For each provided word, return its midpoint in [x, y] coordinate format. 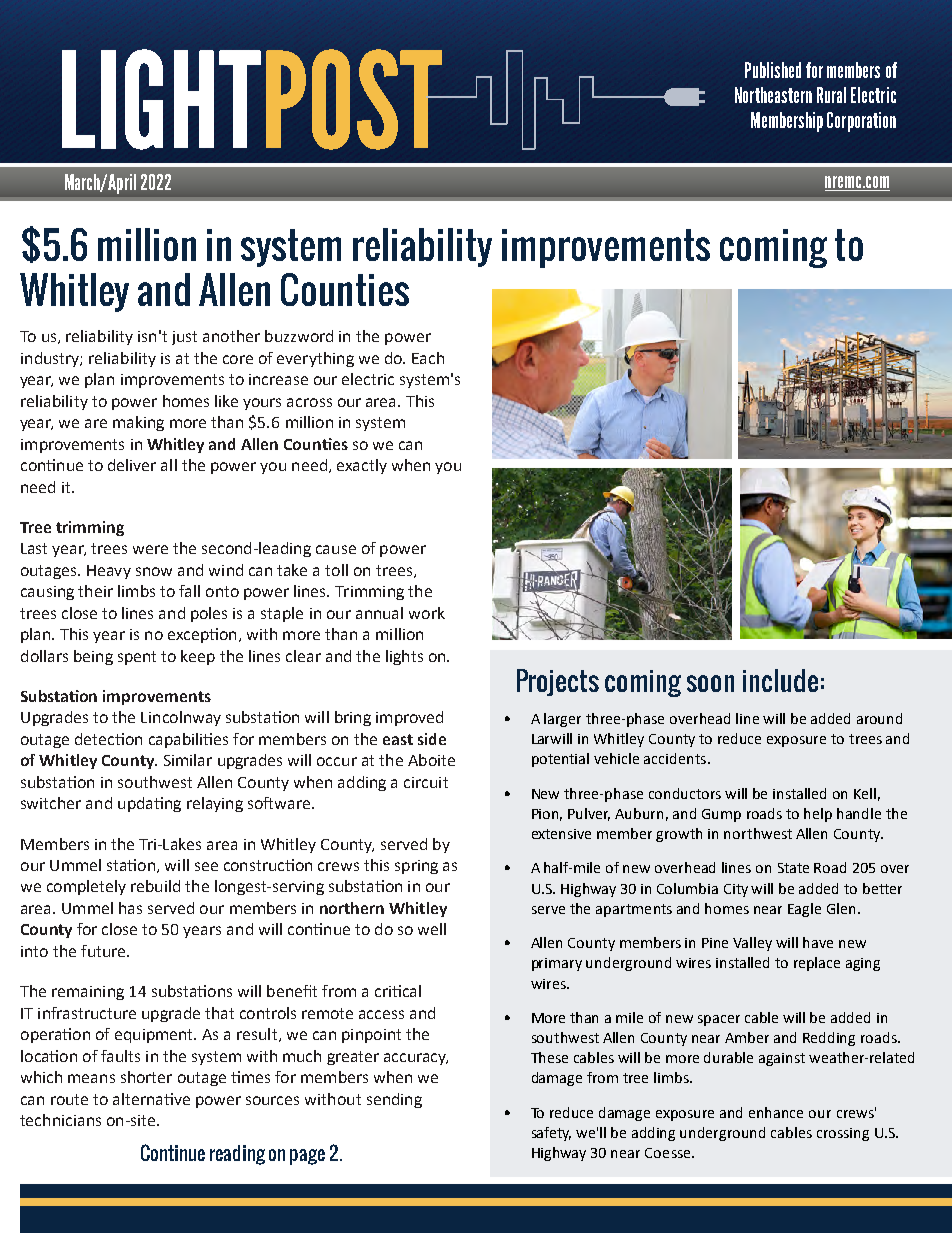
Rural [831, 95]
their [95, 591]
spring [416, 867]
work [427, 613]
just [184, 338]
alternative [151, 1099]
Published [773, 70]
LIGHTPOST [253, 99]
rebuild [155, 886]
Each [428, 358]
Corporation [861, 122]
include [780, 680]
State [793, 868]
